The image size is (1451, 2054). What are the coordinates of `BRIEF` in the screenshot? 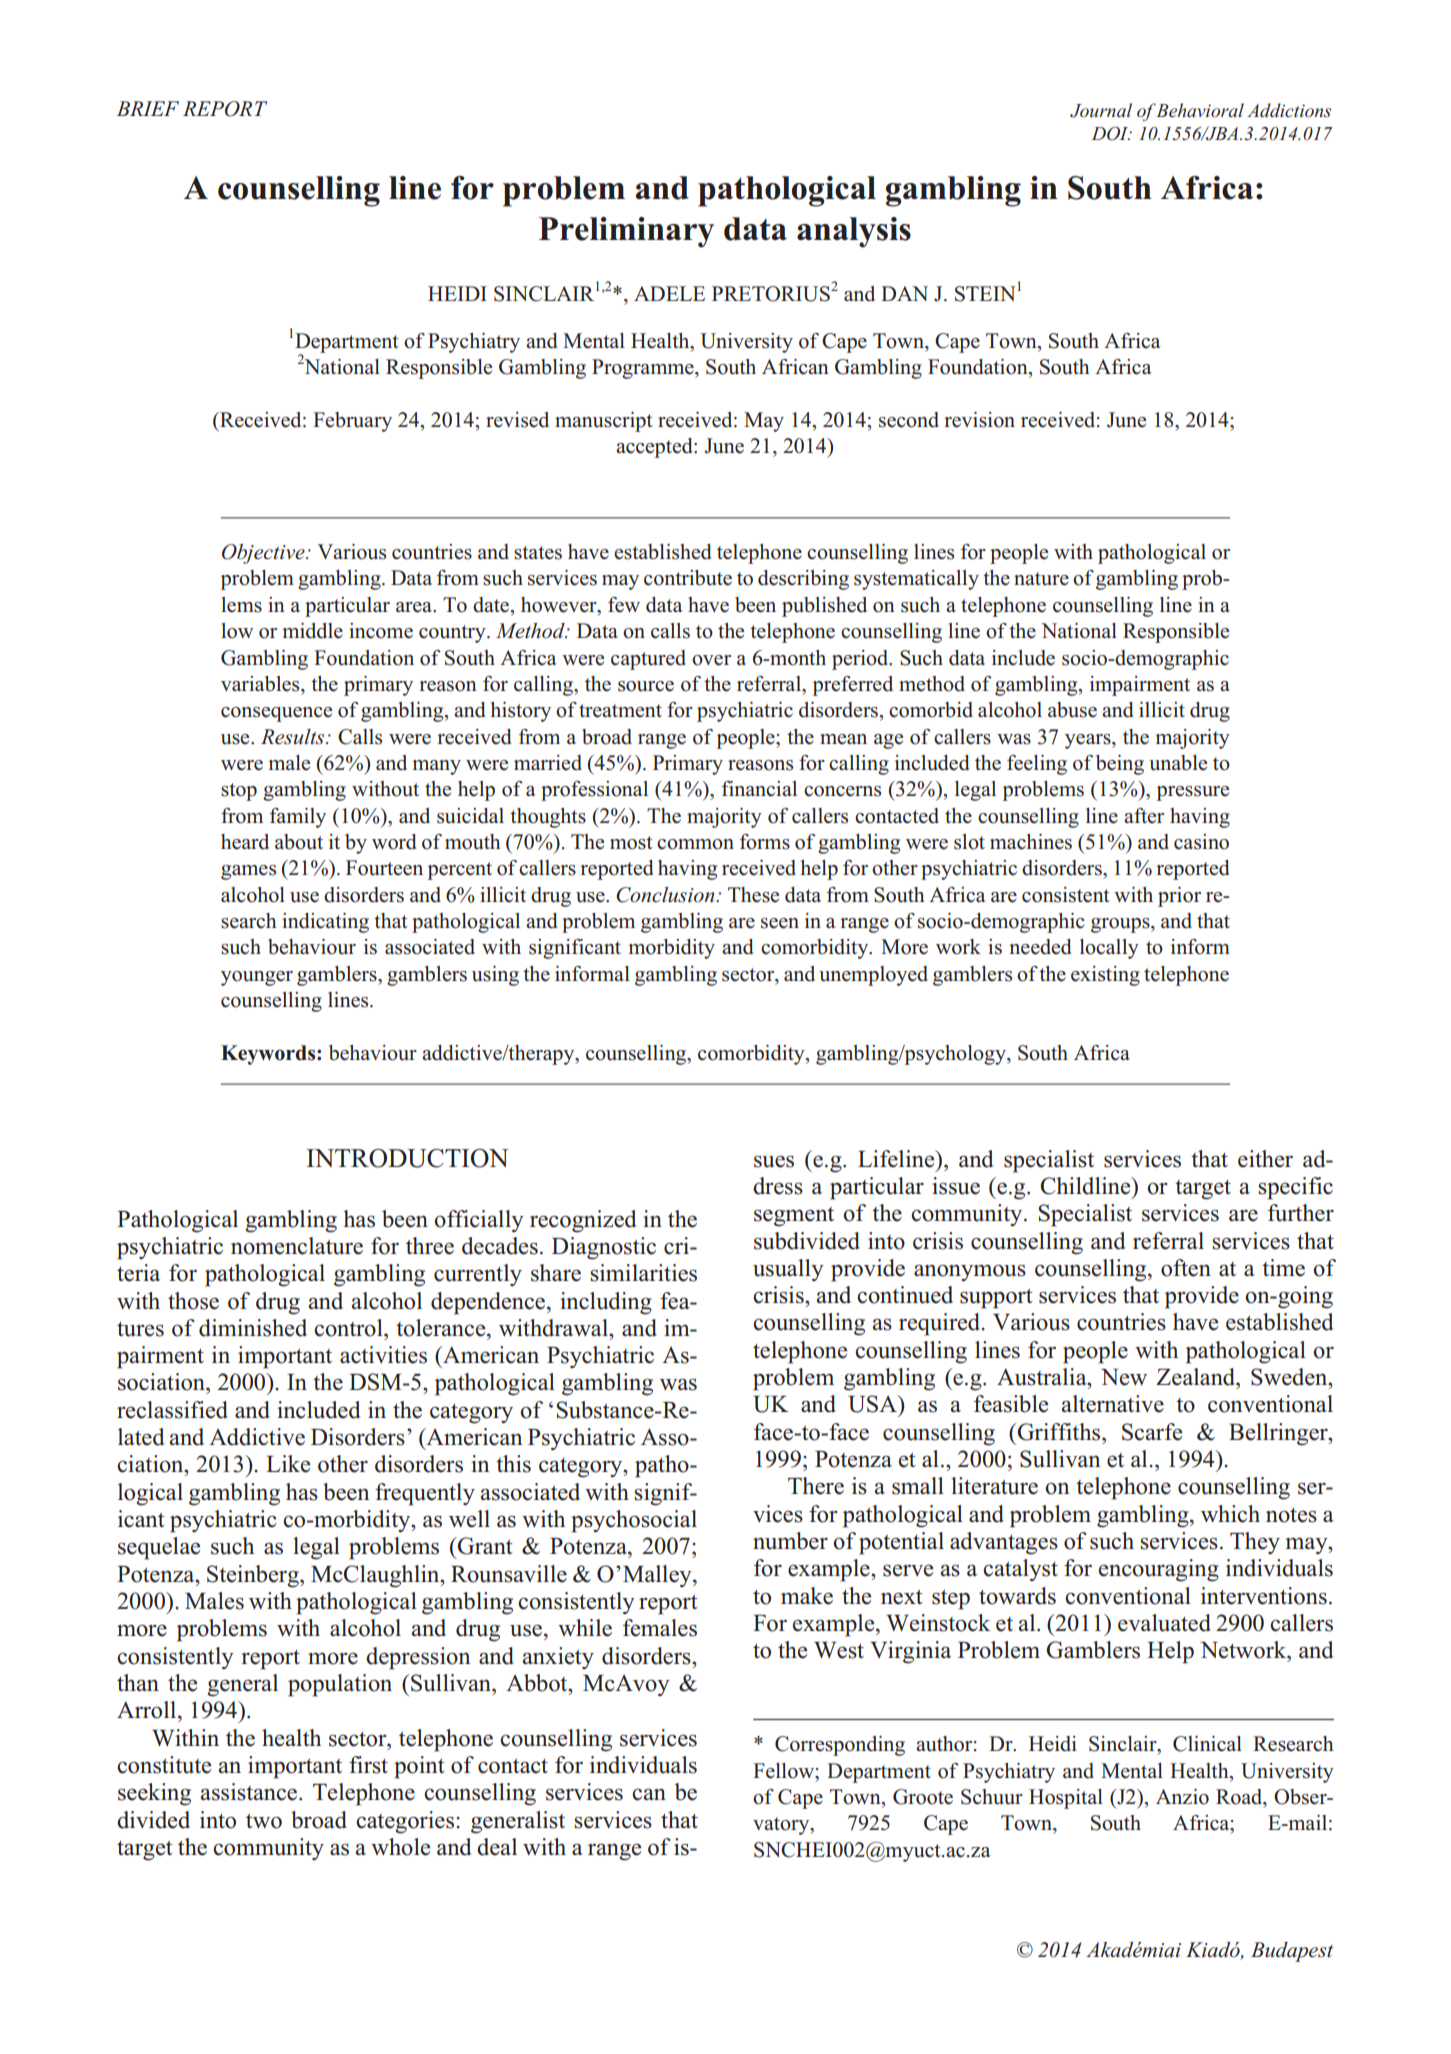 It's located at (148, 108).
